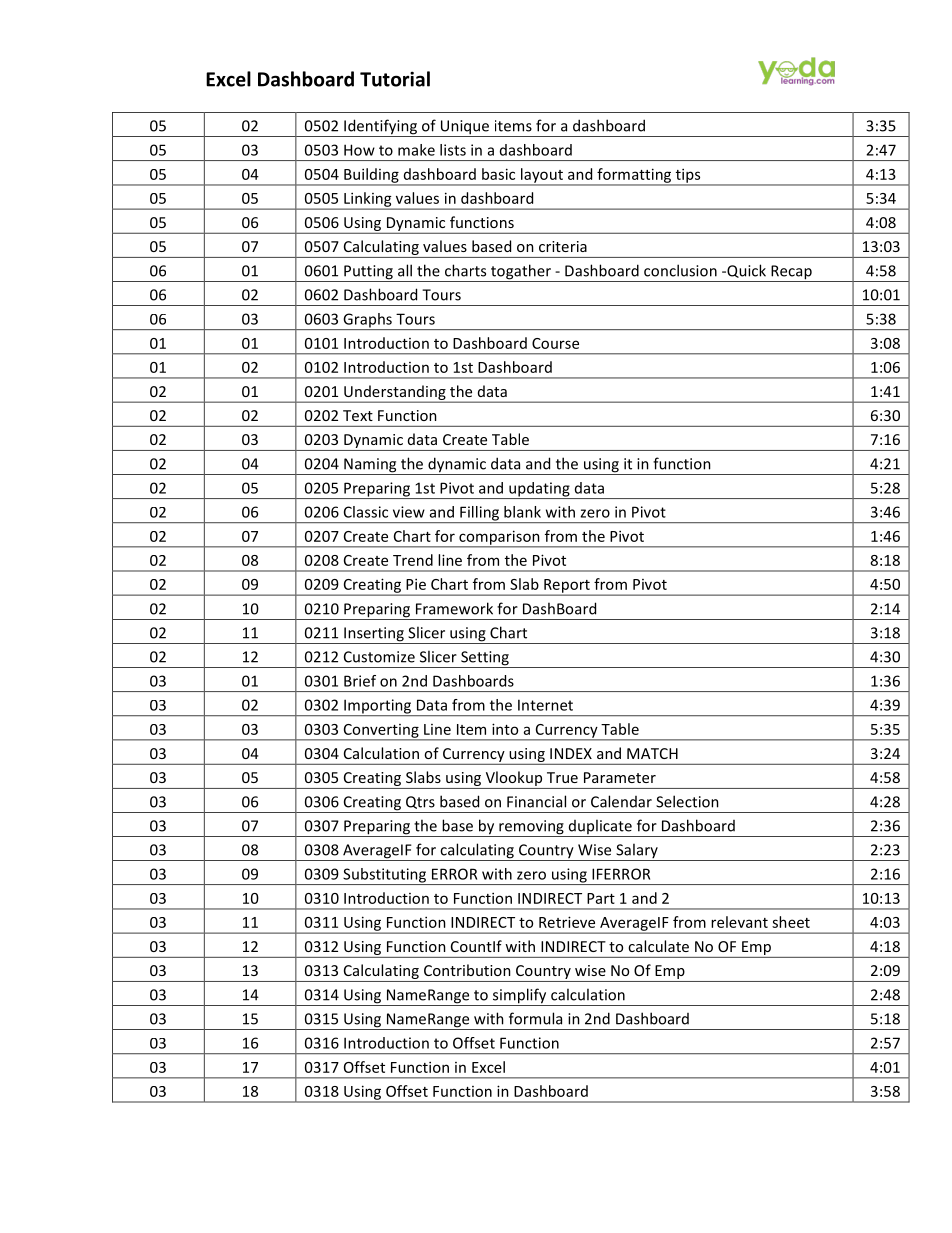 This screenshot has width=952, height=1233. I want to click on tips, so click(688, 176).
